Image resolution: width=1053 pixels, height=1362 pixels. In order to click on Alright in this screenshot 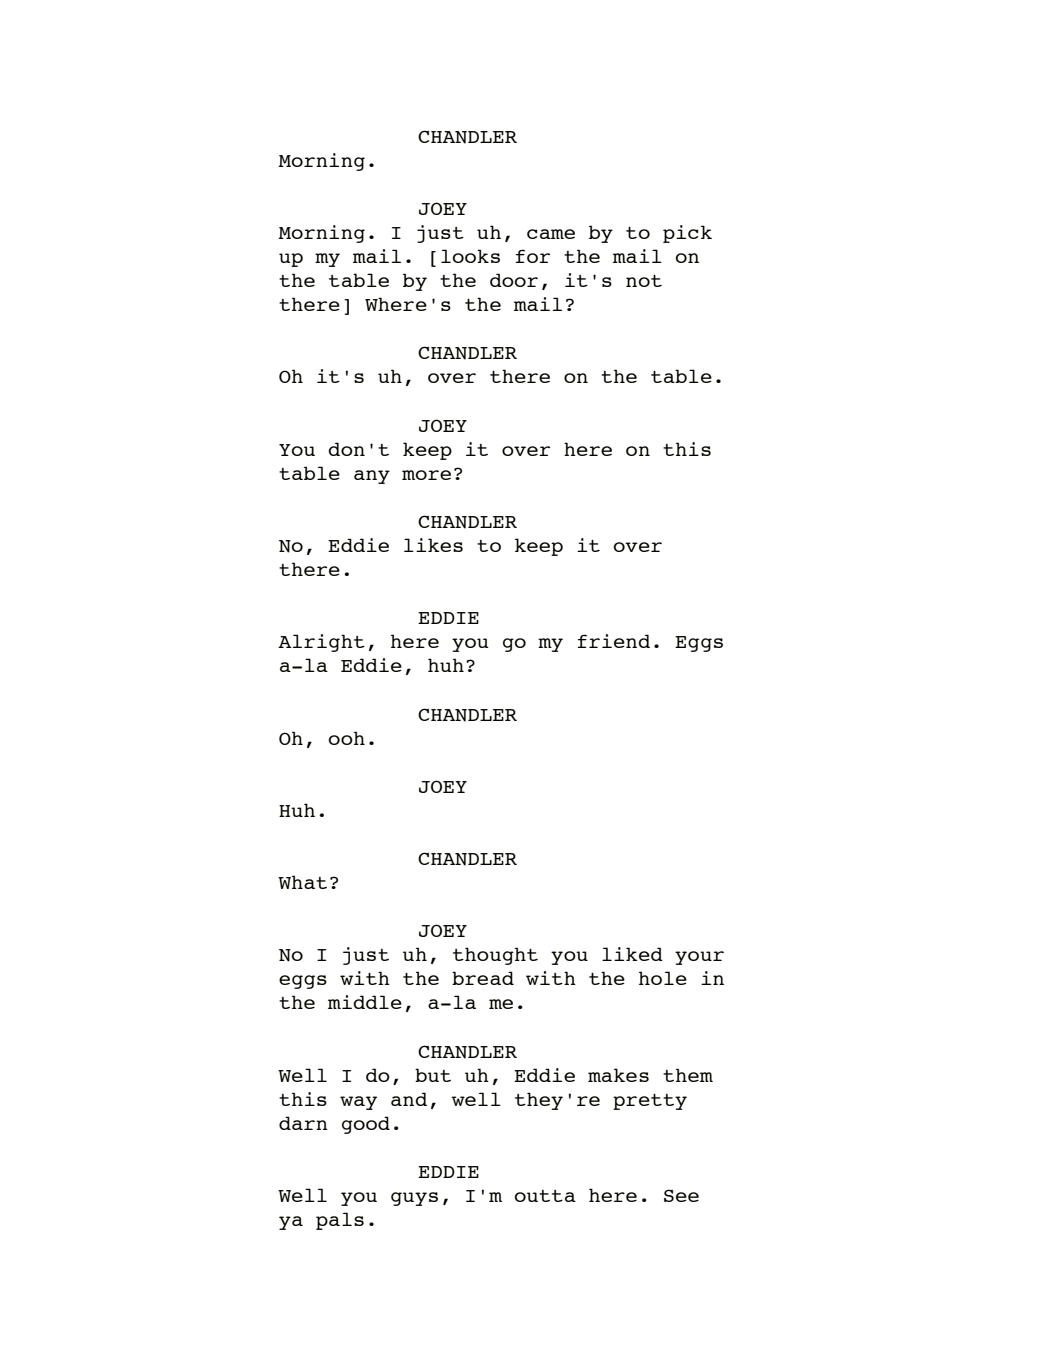, I will do `click(321, 643)`.
